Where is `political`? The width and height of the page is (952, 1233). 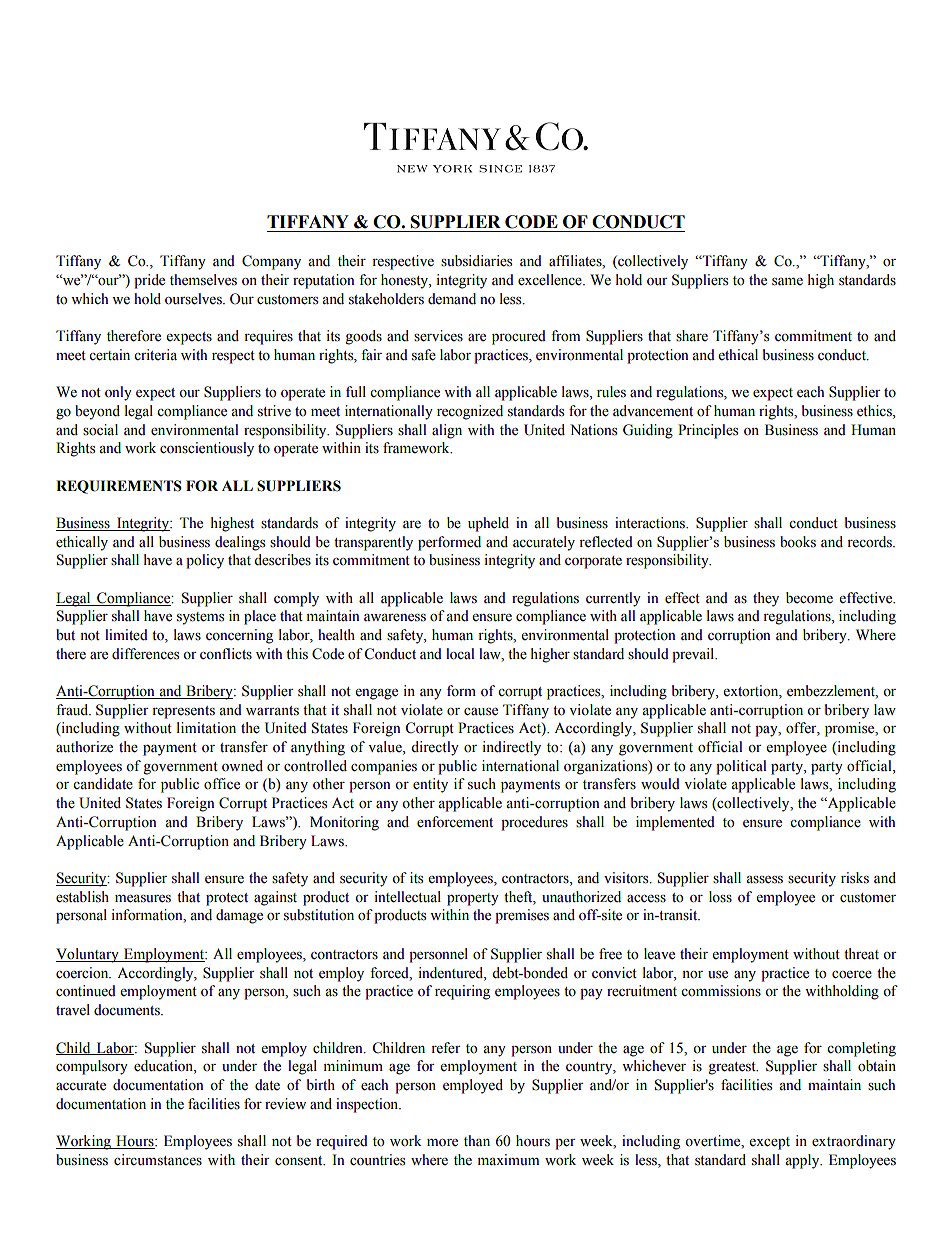 political is located at coordinates (741, 767).
